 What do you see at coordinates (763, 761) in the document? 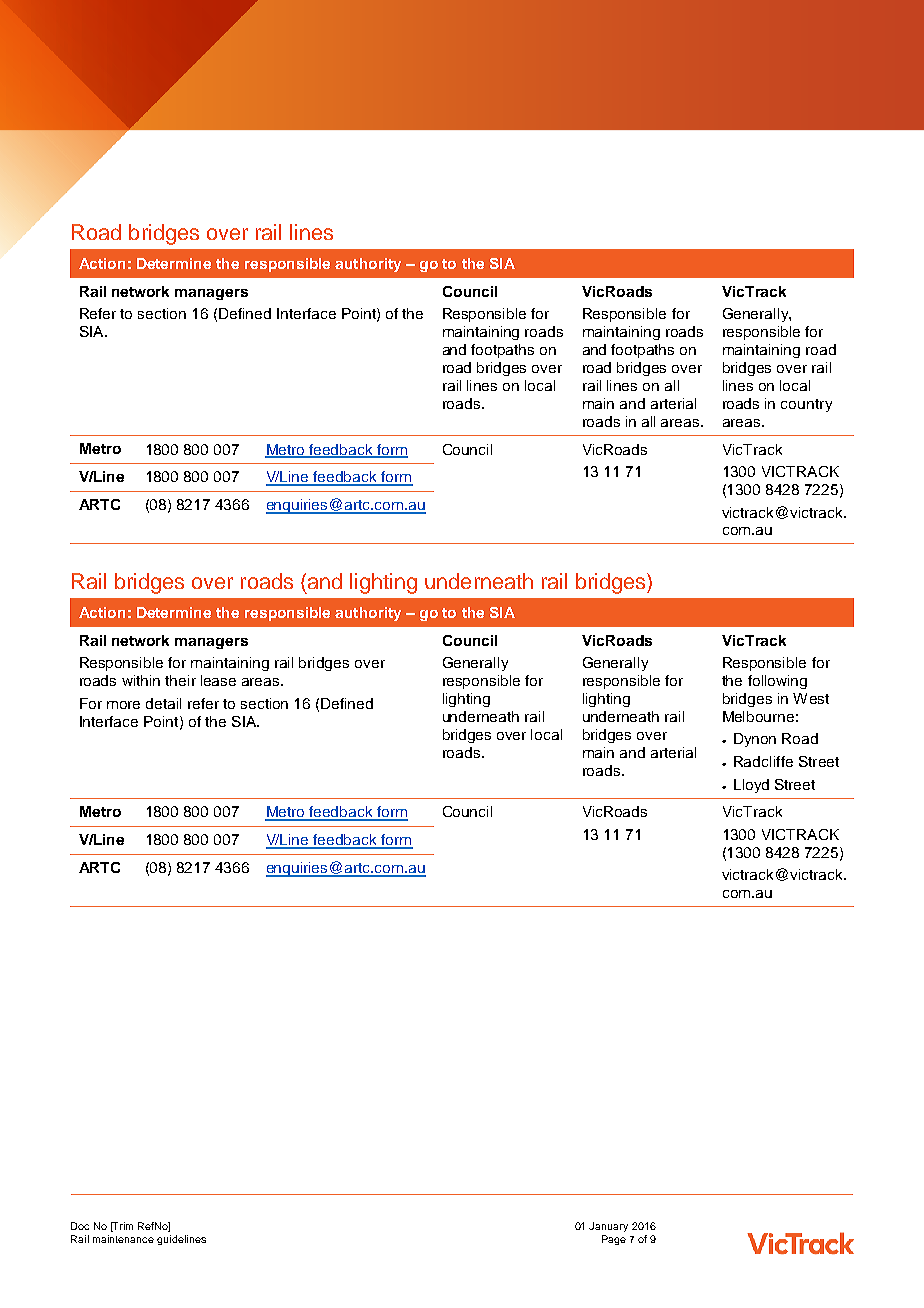
I see `Radcliffe` at bounding box center [763, 761].
